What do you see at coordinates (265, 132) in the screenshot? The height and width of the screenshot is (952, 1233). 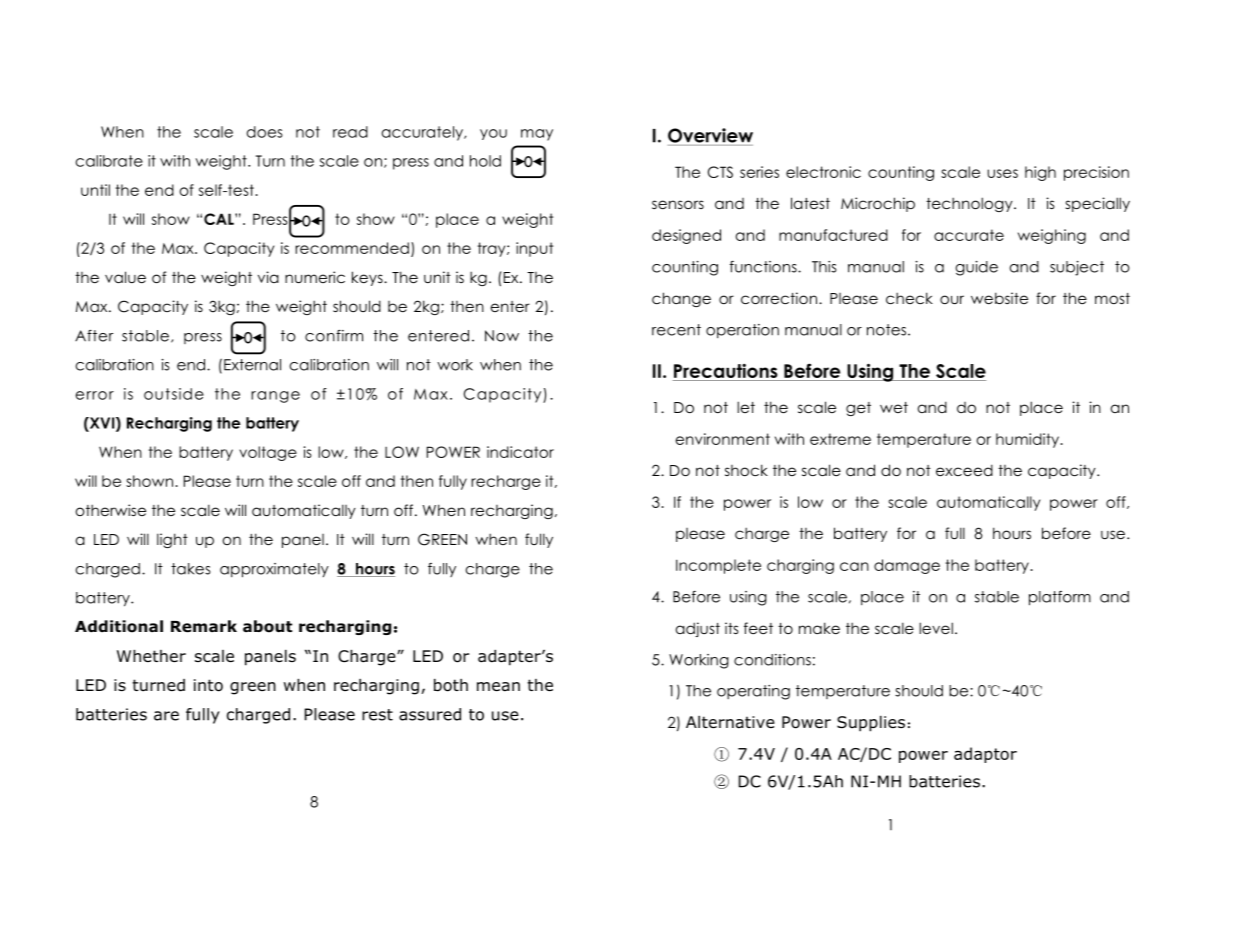 I see `does` at bounding box center [265, 132].
